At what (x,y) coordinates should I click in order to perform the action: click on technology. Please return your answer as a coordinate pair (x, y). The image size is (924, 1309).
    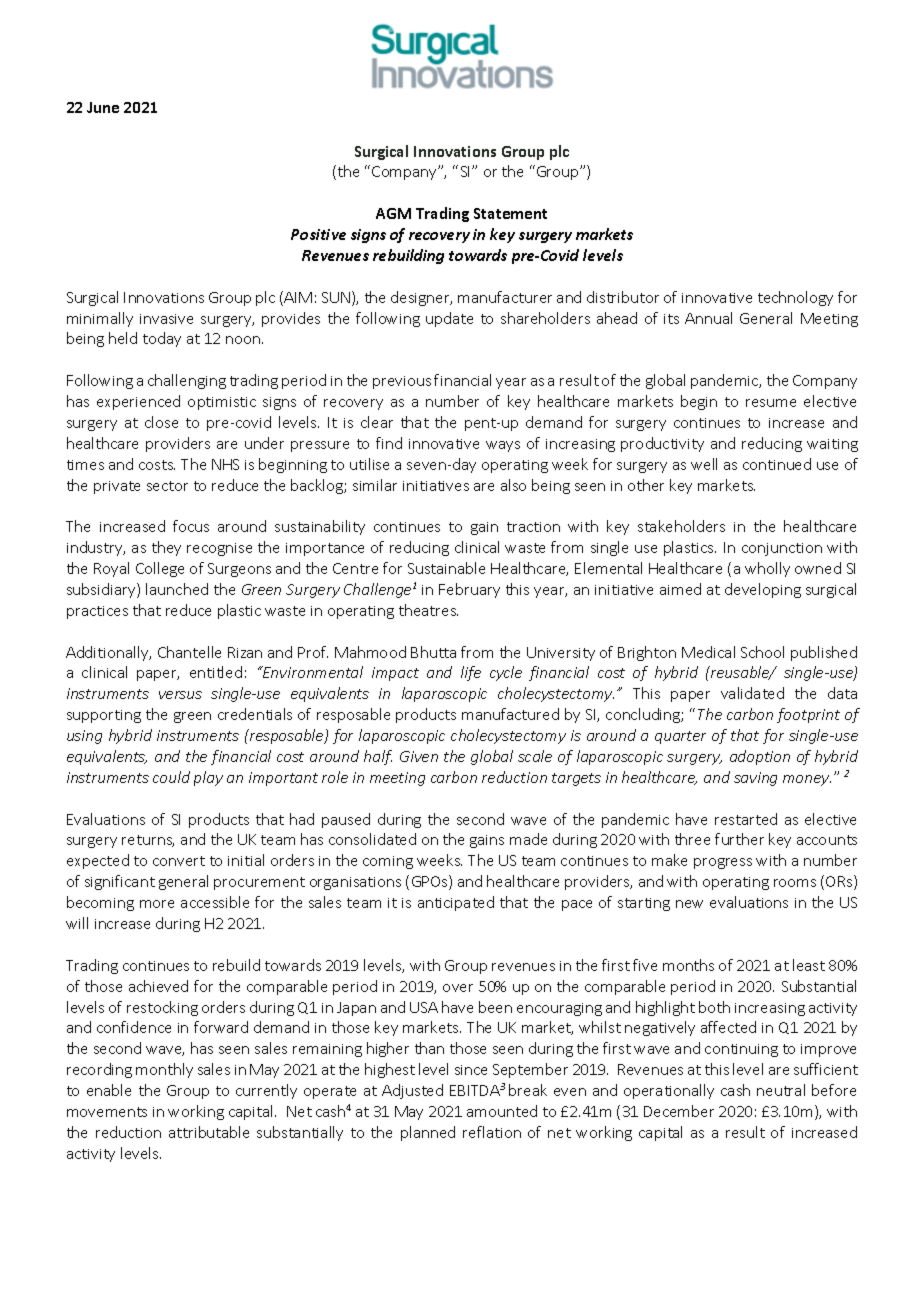
    Looking at the image, I should click on (795, 298).
